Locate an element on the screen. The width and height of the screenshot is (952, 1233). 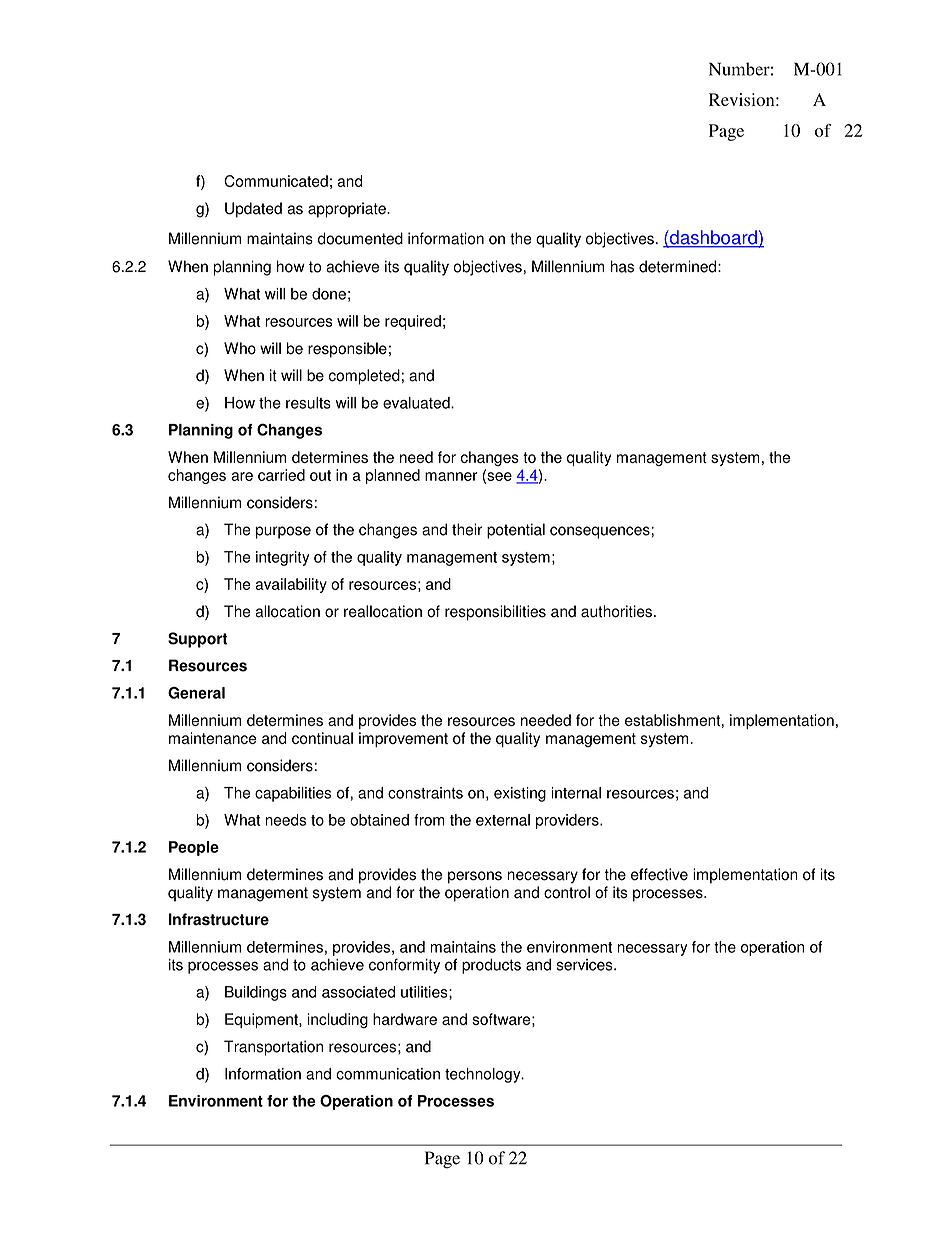
has is located at coordinates (622, 266).
